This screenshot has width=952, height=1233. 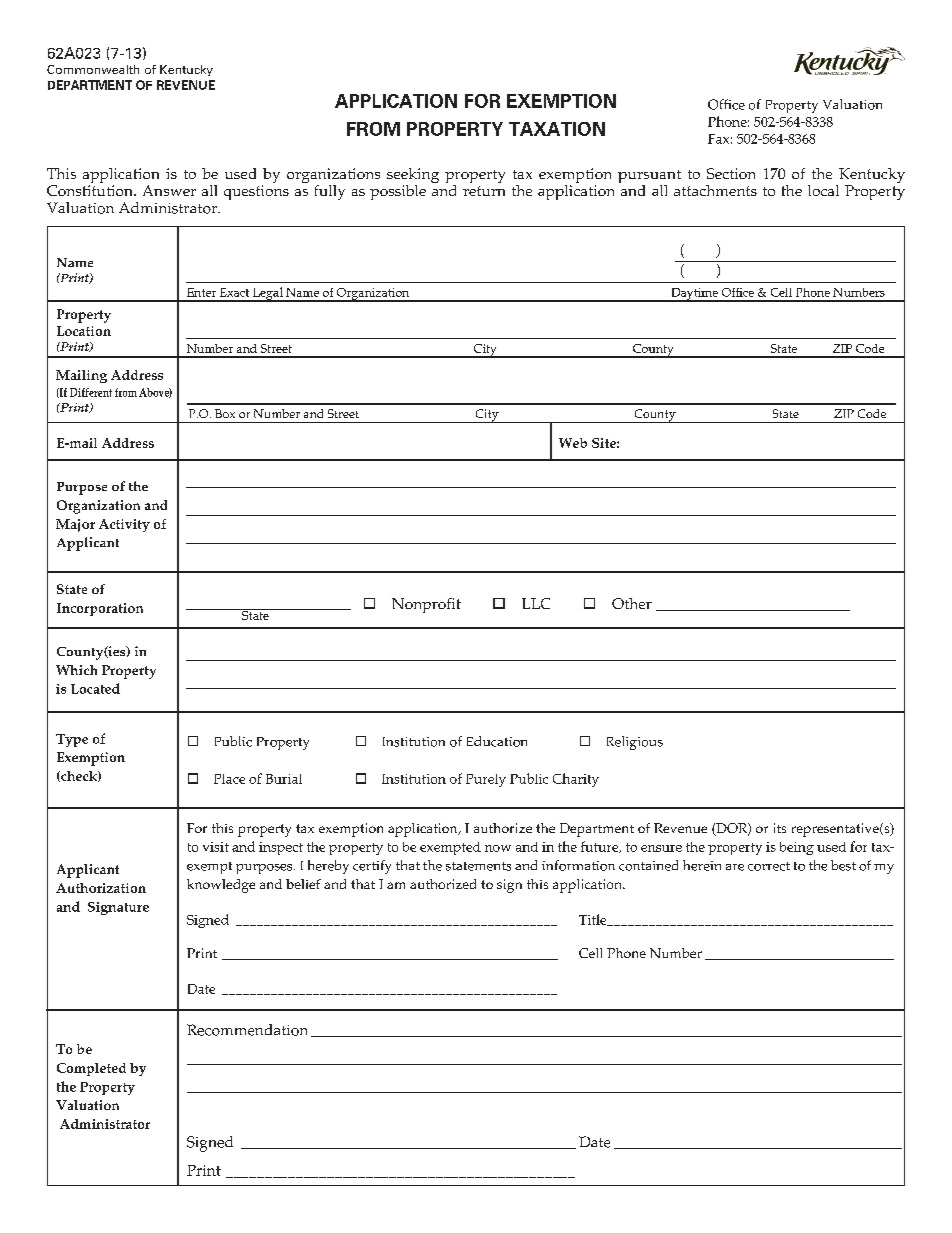 I want to click on Web, so click(x=573, y=443).
